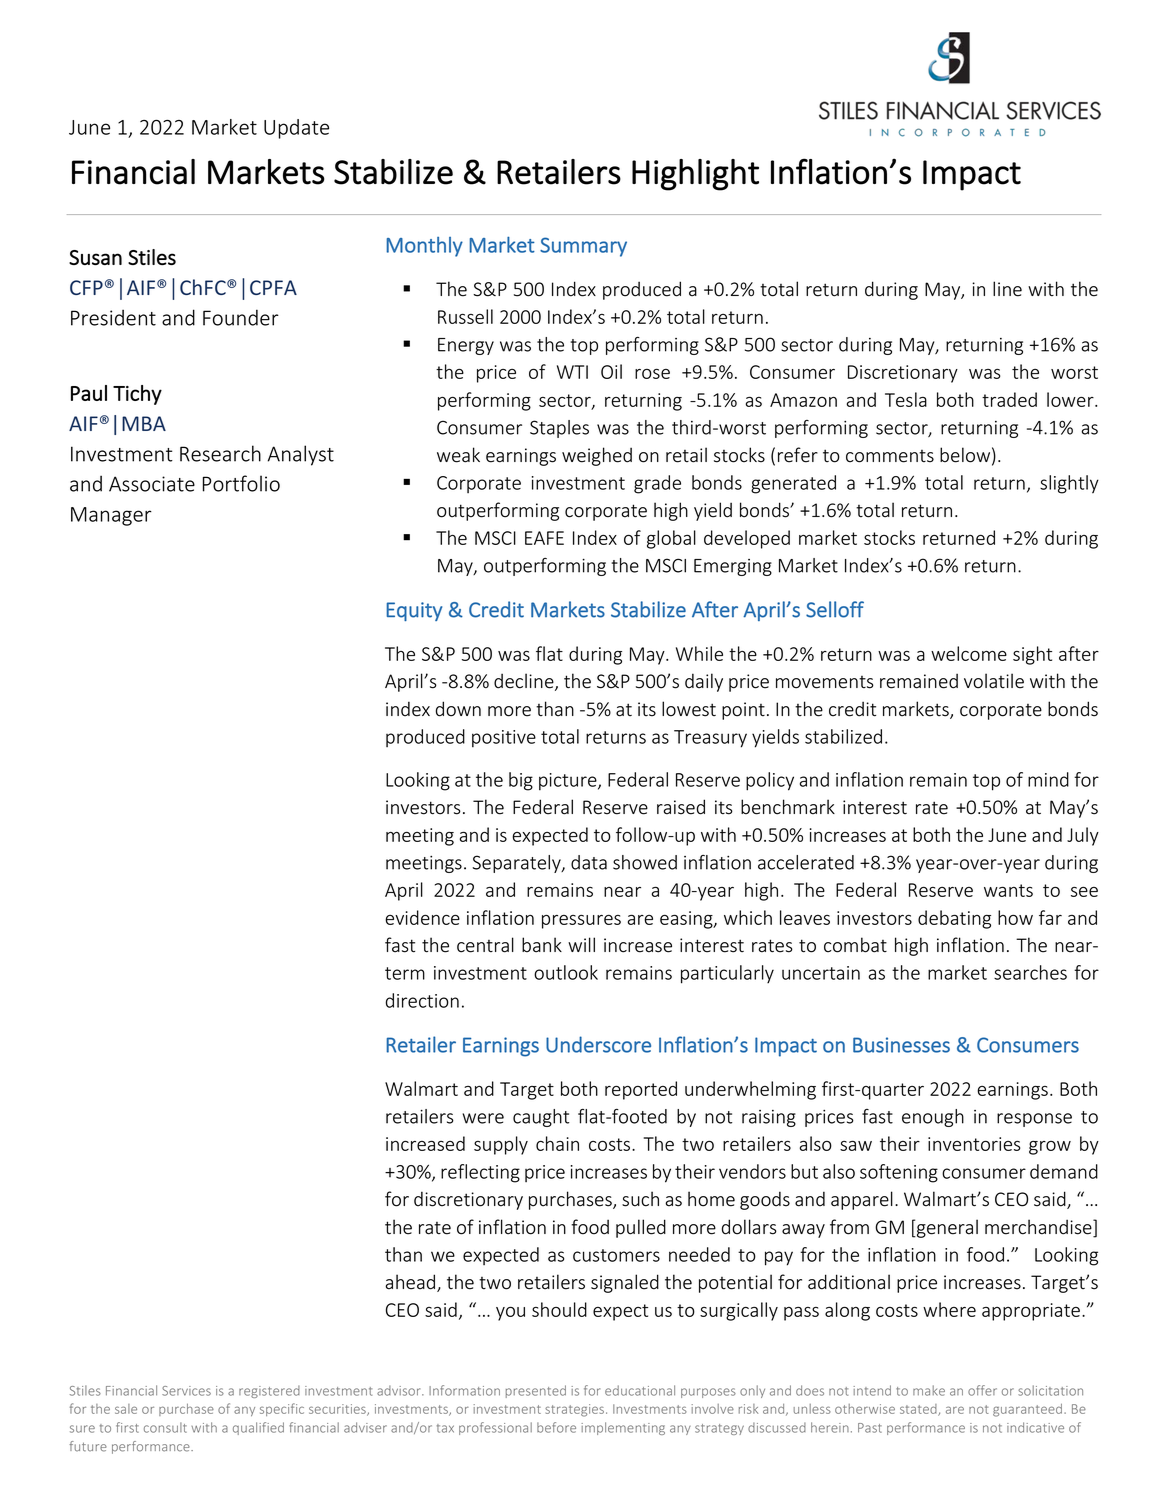 The height and width of the screenshot is (1510, 1167). I want to click on Summary, so click(583, 247).
